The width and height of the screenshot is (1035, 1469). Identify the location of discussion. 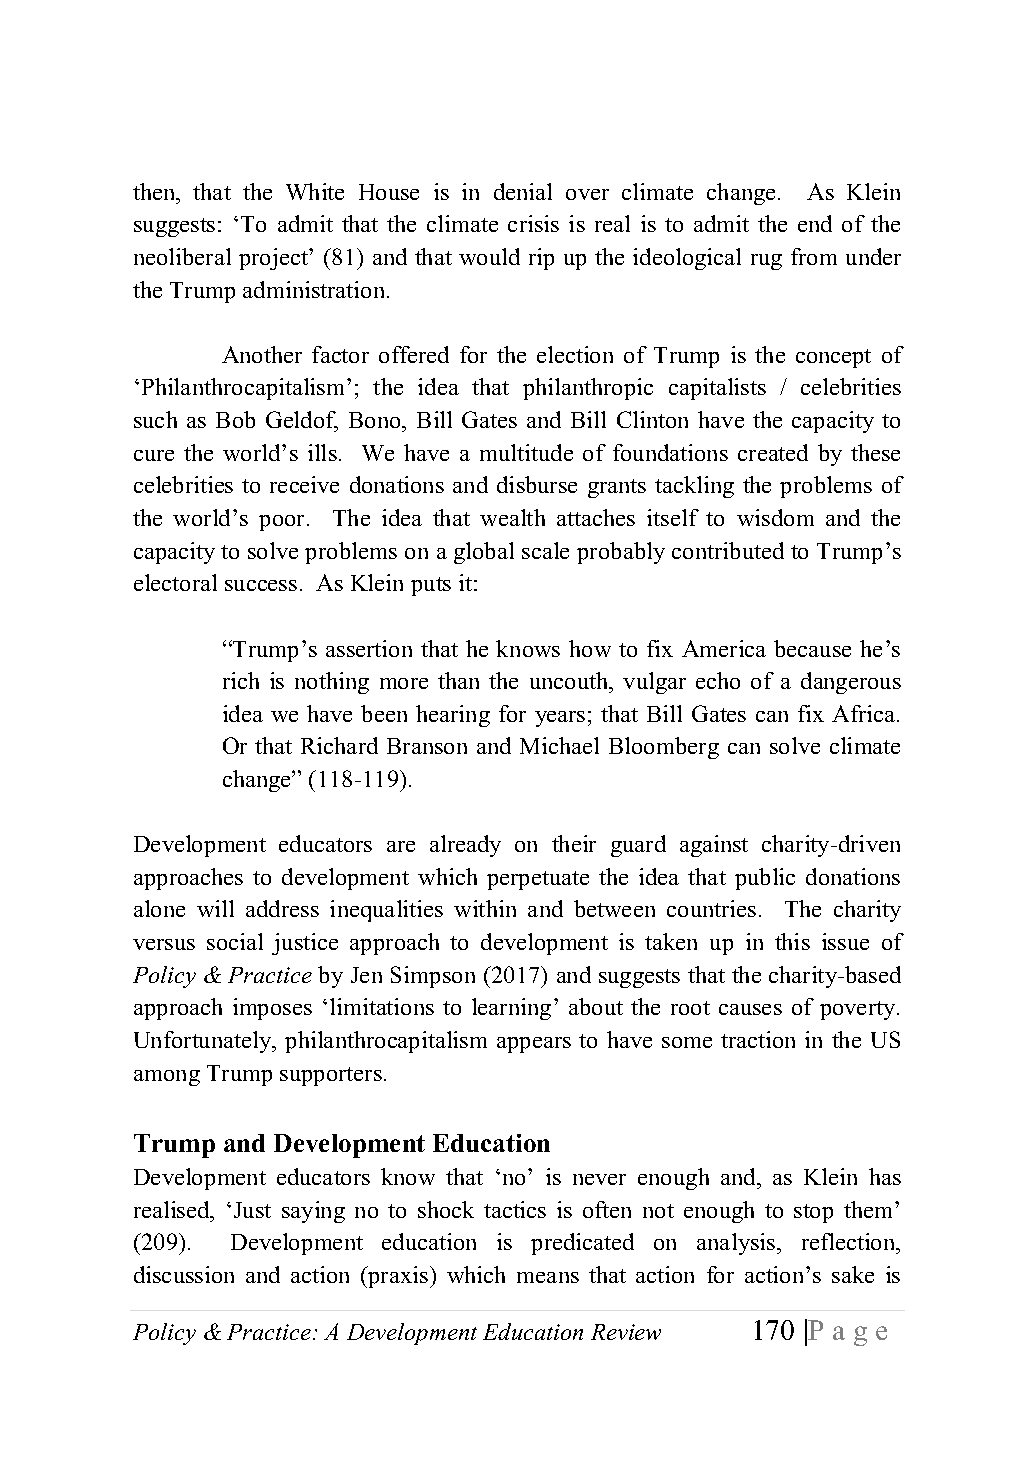
(184, 1274).
